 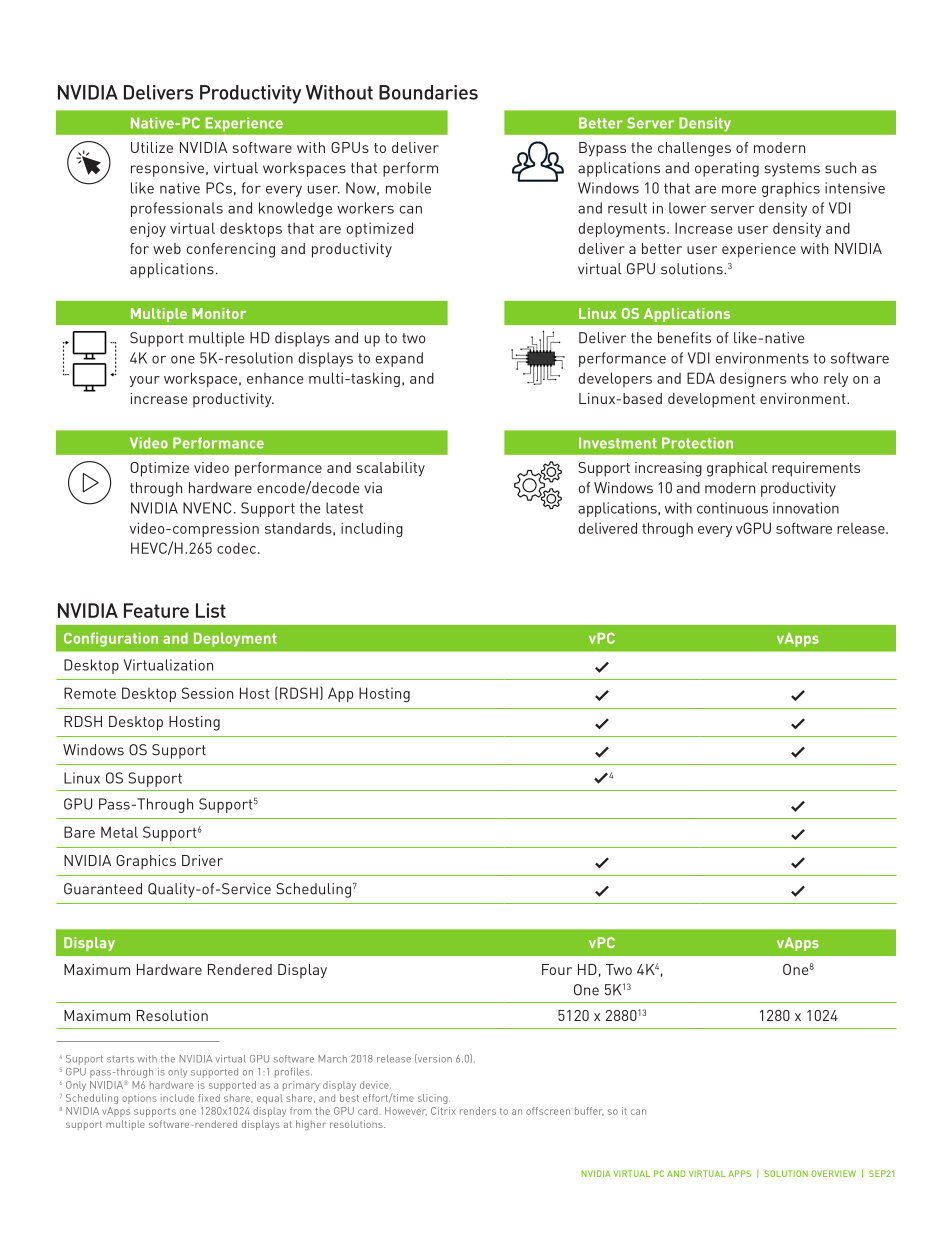 I want to click on Boundaries, so click(x=428, y=92).
